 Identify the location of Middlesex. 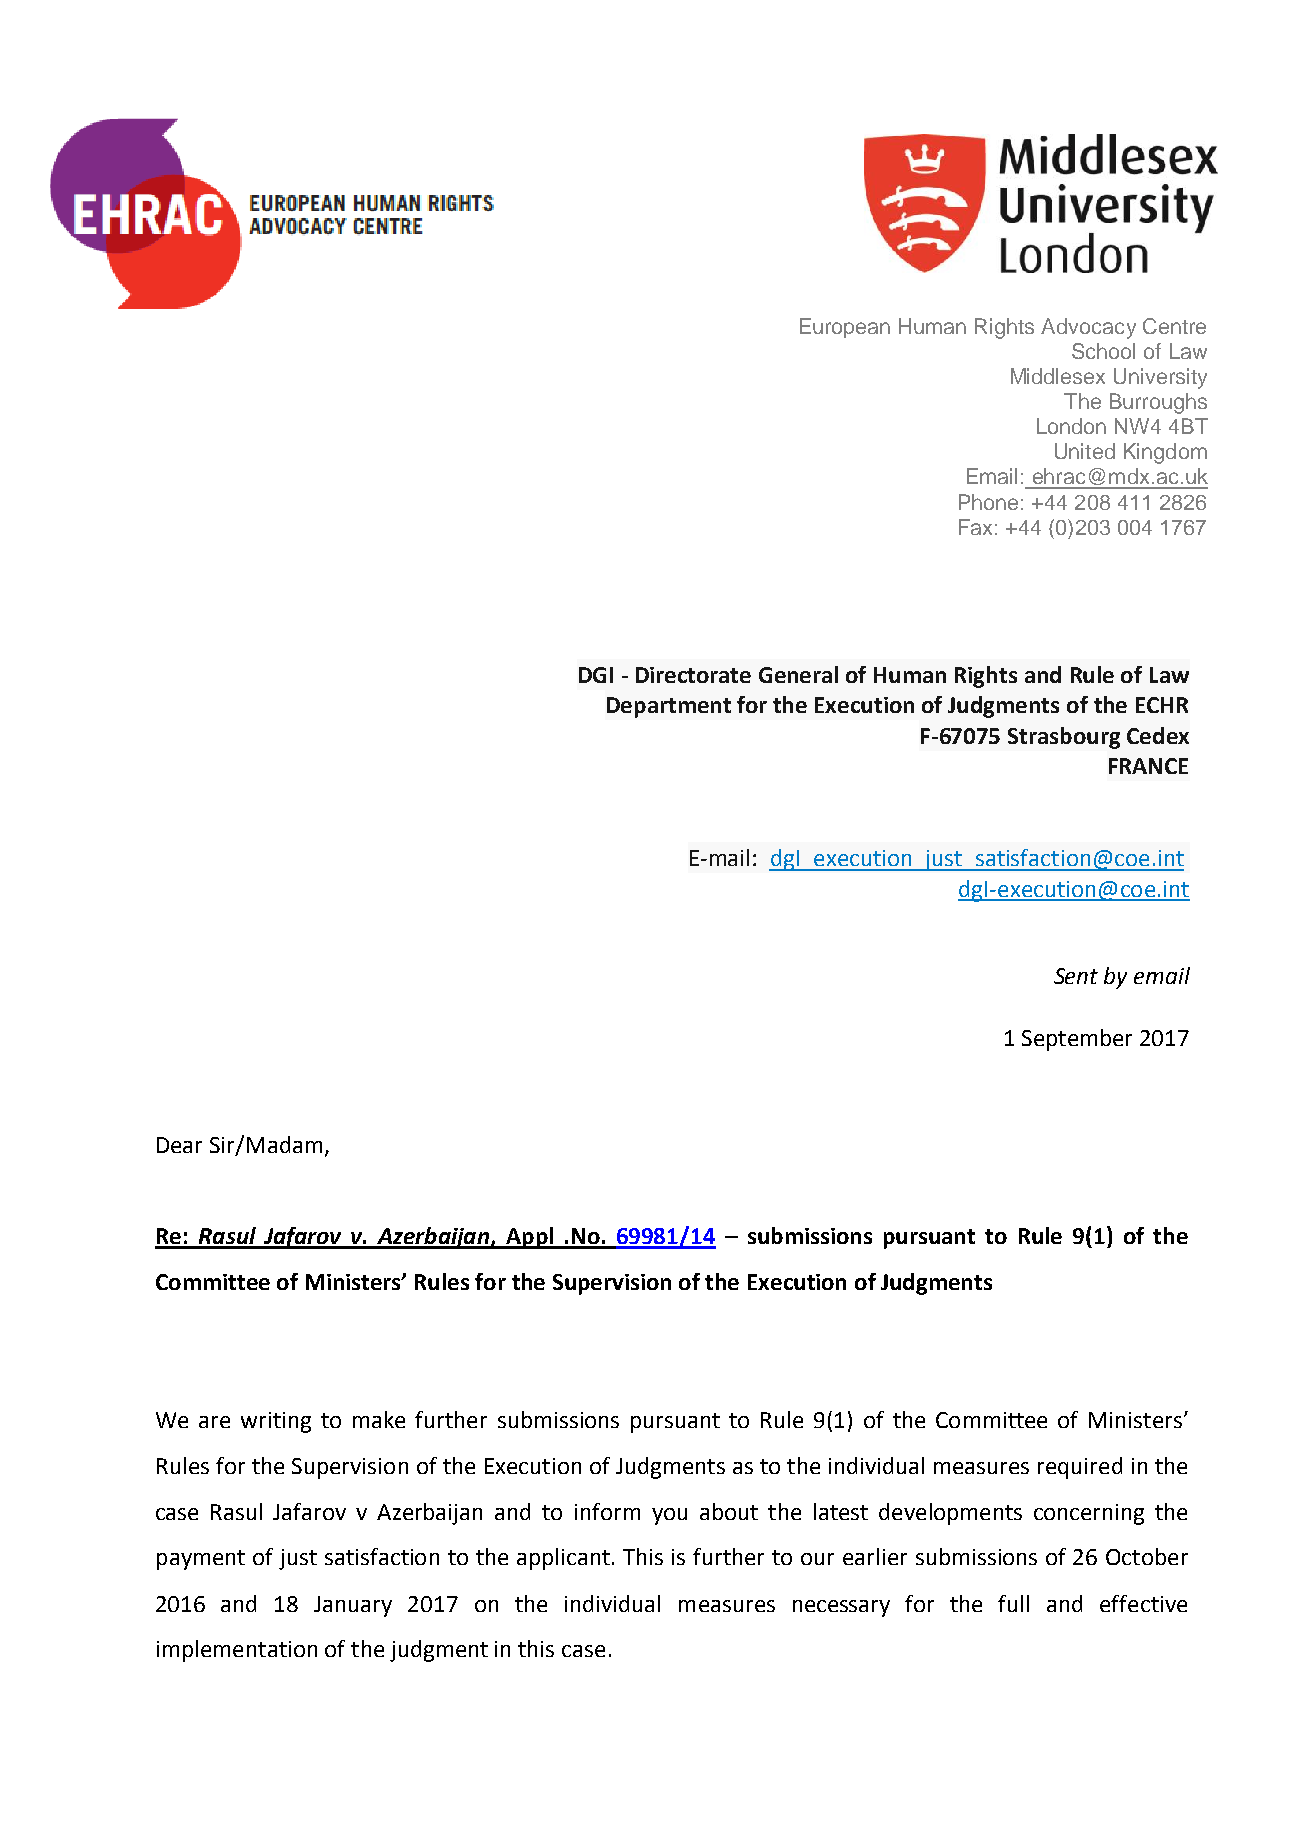
(1058, 376).
